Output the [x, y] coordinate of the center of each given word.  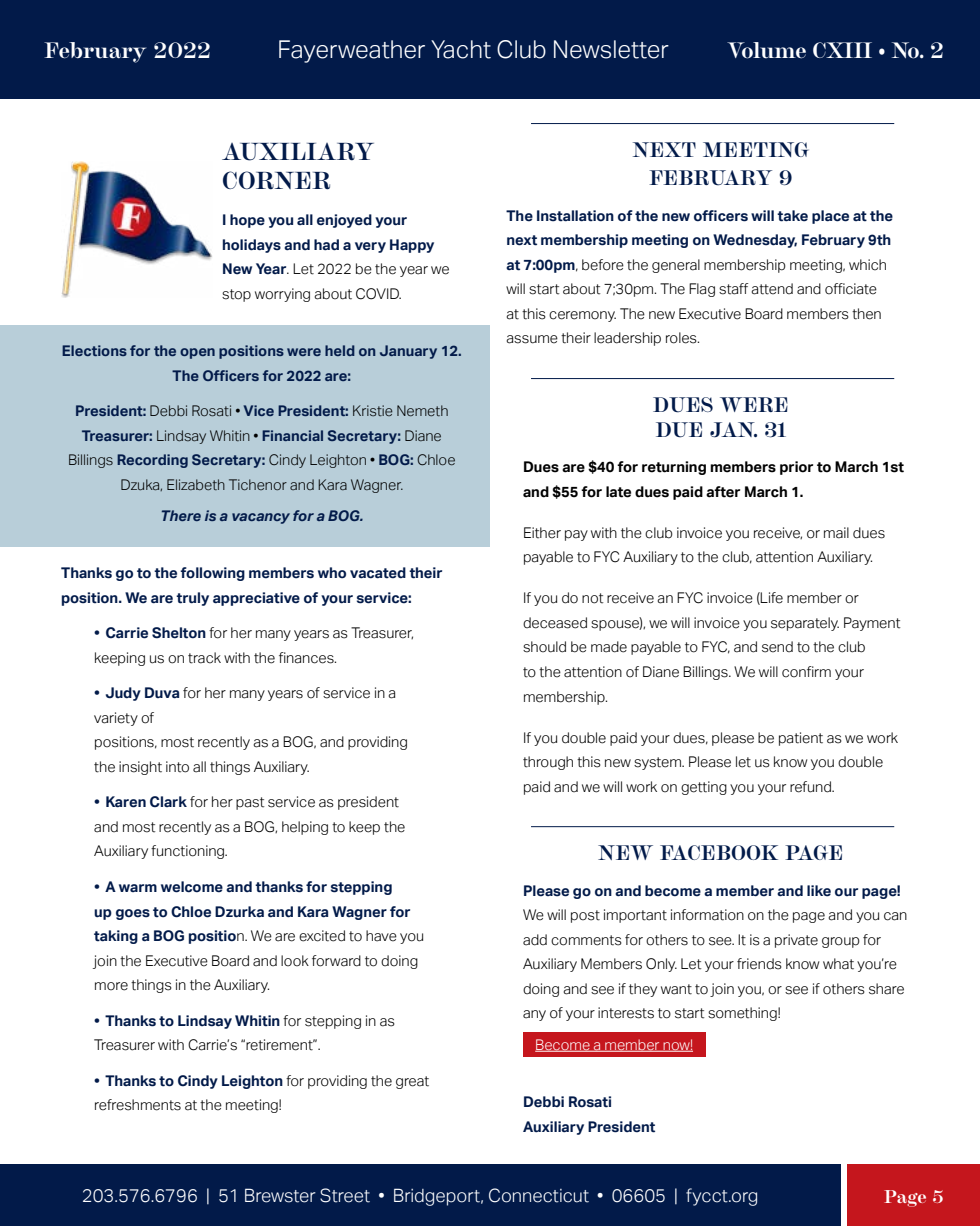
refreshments [138, 1105]
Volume [766, 50]
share [886, 989]
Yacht [461, 49]
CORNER [276, 180]
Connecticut [539, 1195]
